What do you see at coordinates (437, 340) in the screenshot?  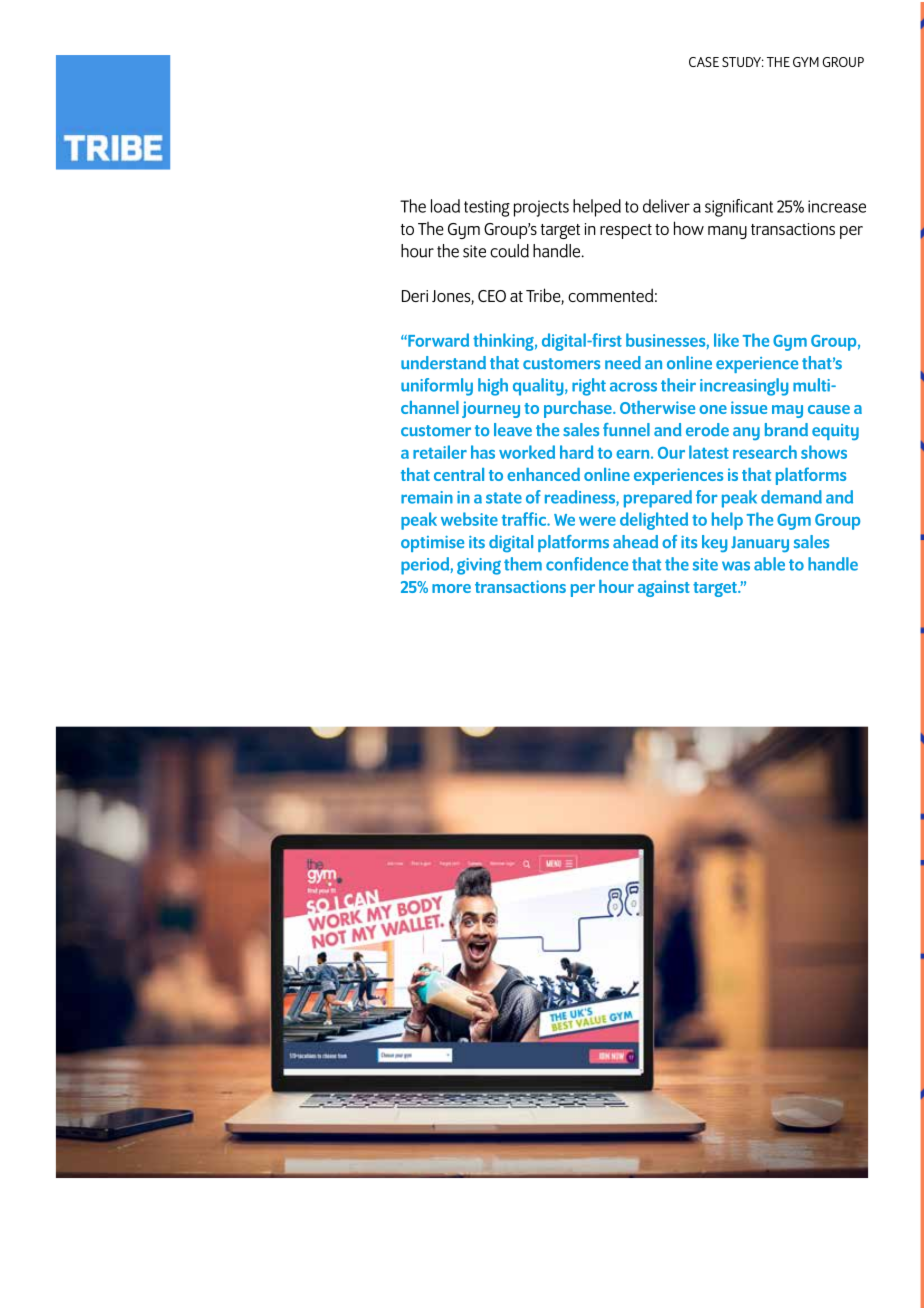 I see `Forward` at bounding box center [437, 340].
